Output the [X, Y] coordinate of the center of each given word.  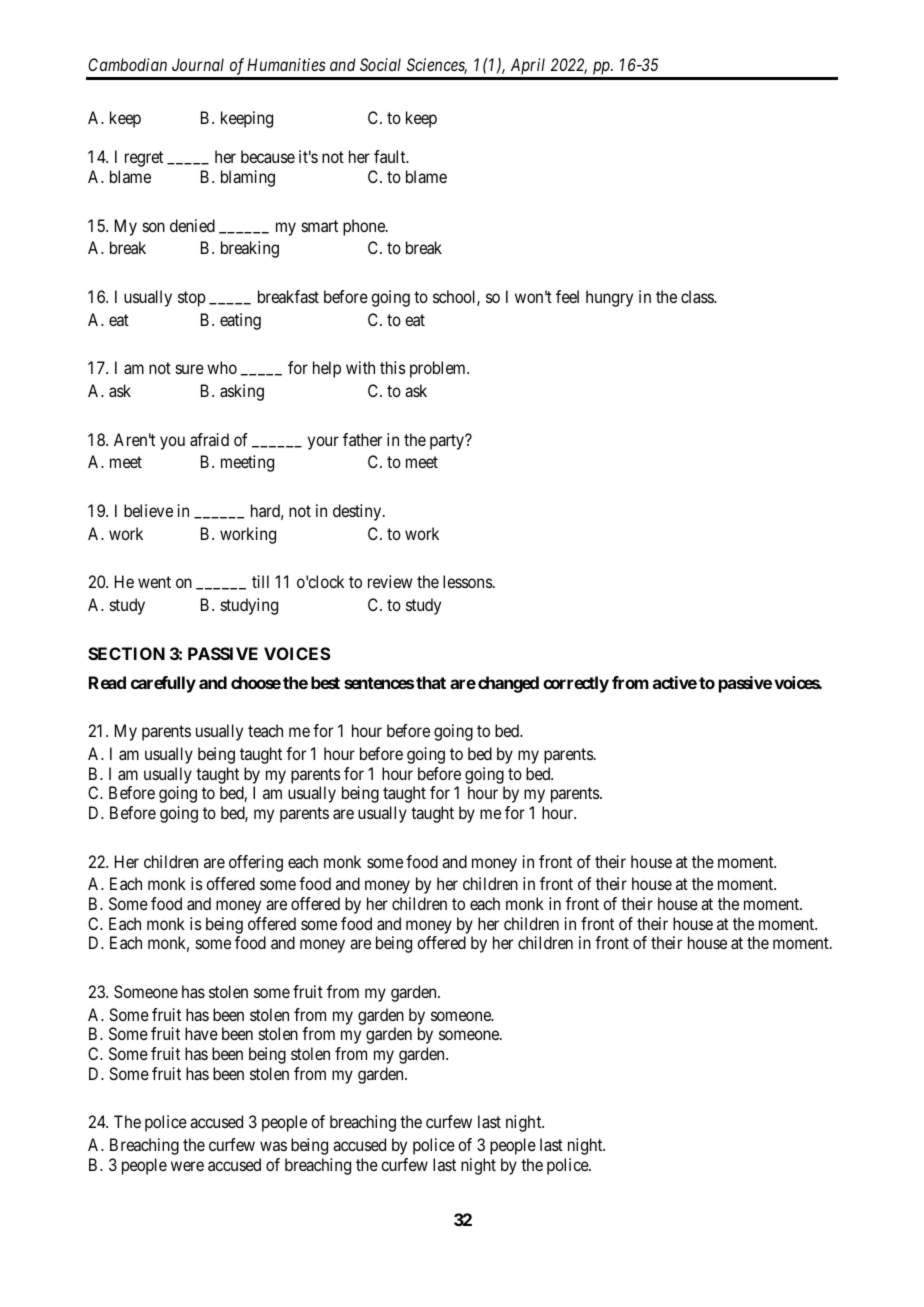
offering [256, 863]
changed [508, 684]
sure [190, 369]
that [431, 682]
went [154, 582]
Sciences [437, 66]
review [390, 581]
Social [380, 64]
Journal [198, 64]
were [187, 1166]
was [273, 1146]
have [201, 1033]
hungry [609, 298]
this [393, 367]
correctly [576, 684]
